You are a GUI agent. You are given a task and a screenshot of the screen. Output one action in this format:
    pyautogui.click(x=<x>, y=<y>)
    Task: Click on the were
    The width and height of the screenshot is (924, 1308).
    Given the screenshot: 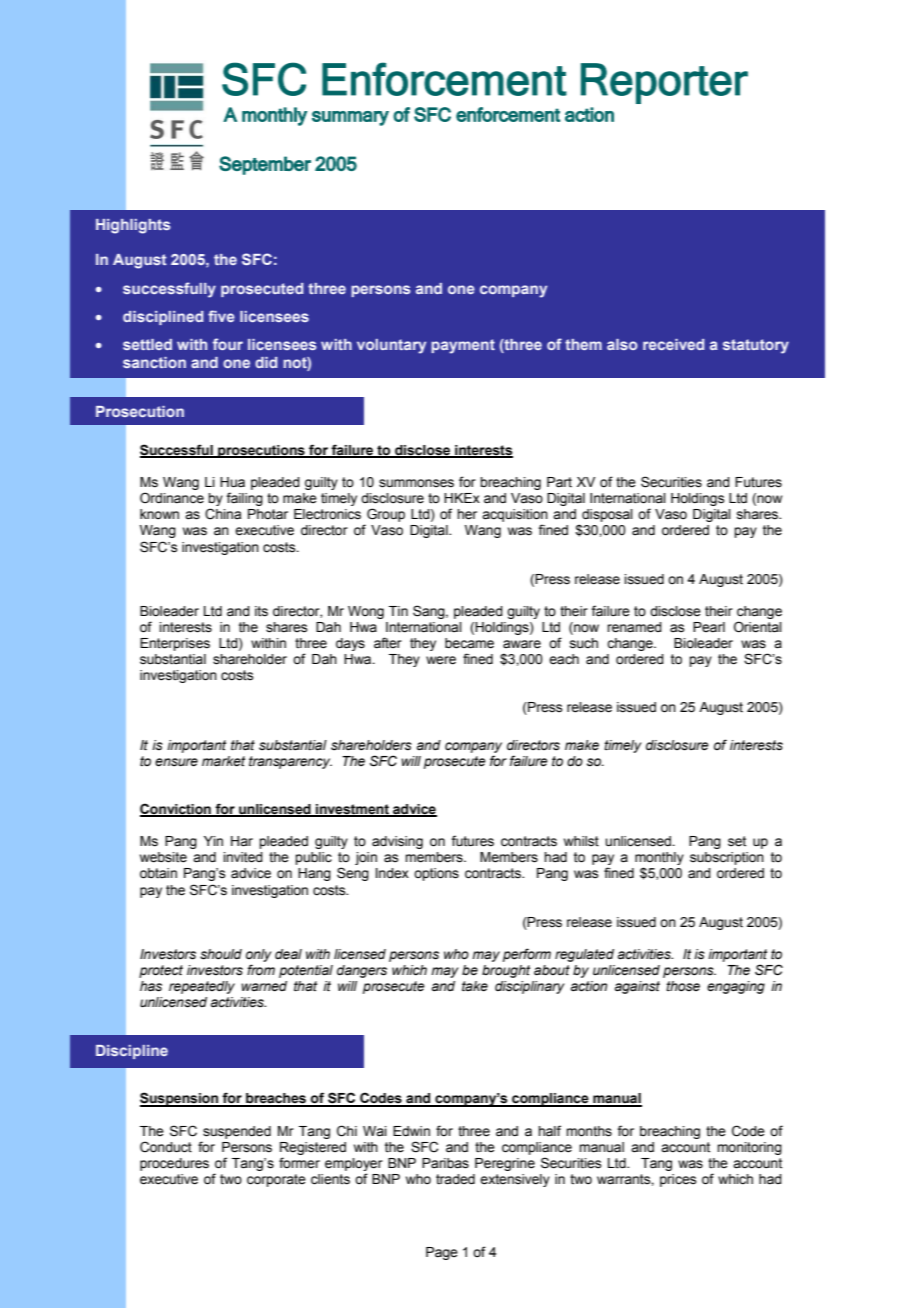 What is the action you would take?
    pyautogui.click(x=441, y=660)
